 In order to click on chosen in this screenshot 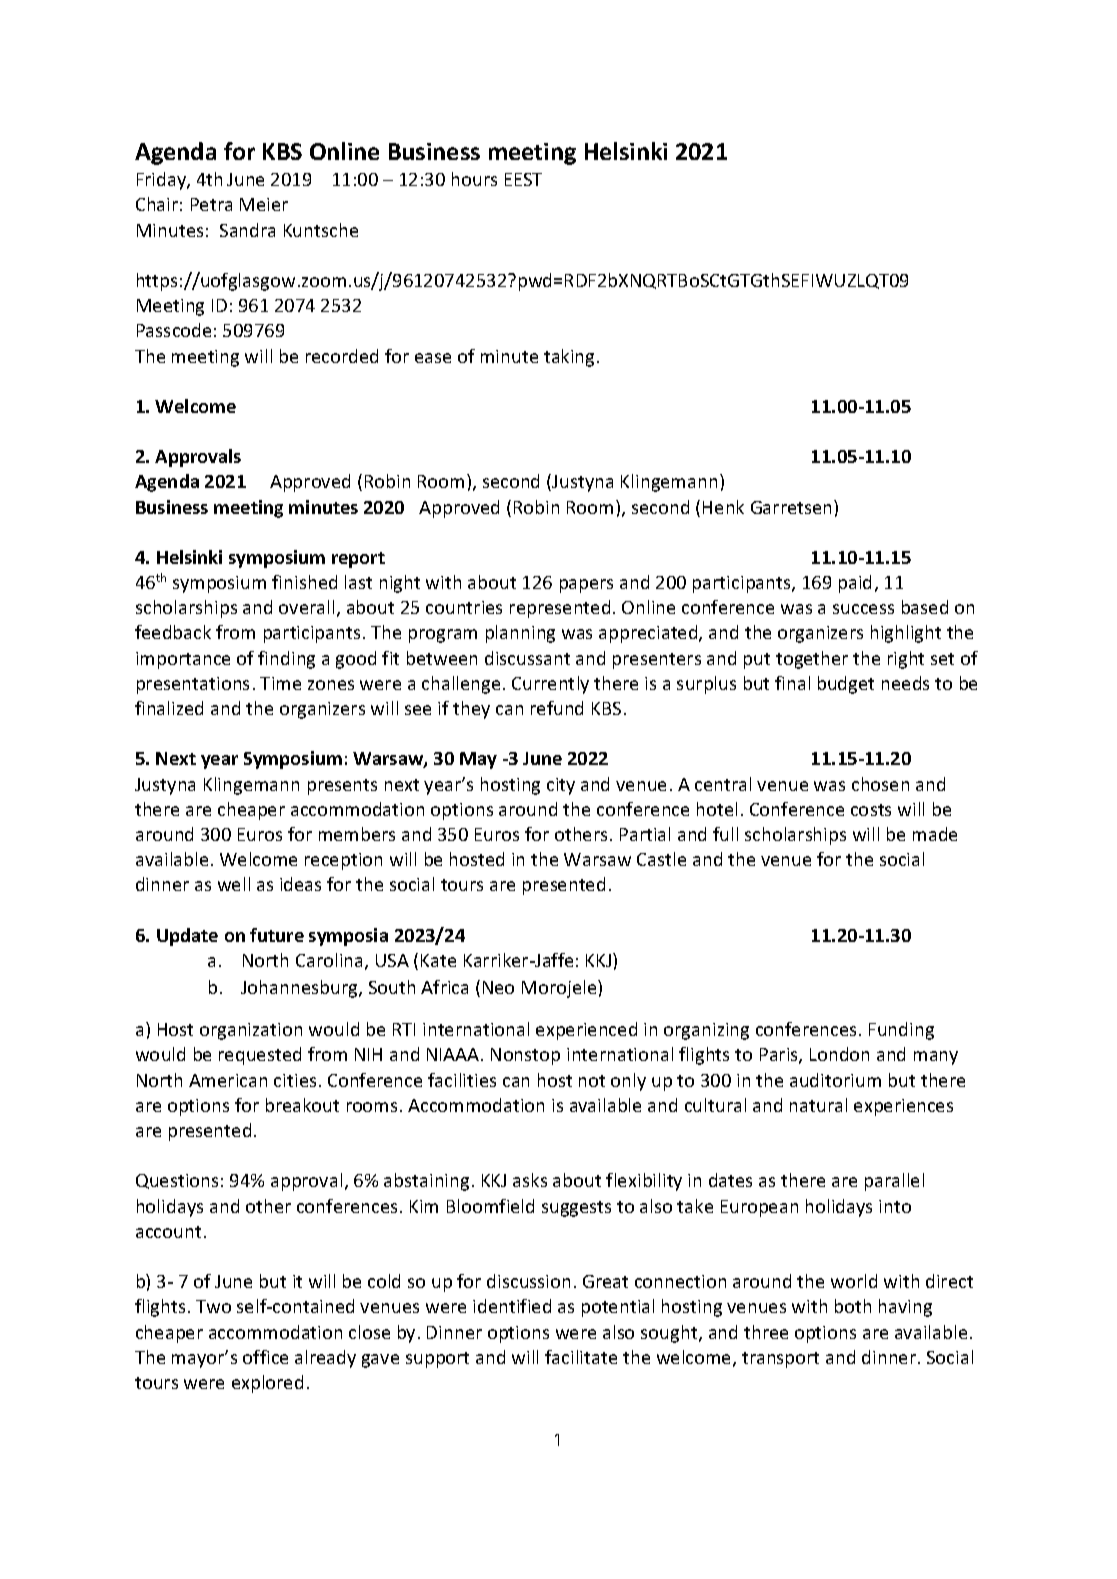, I will do `click(880, 784)`.
